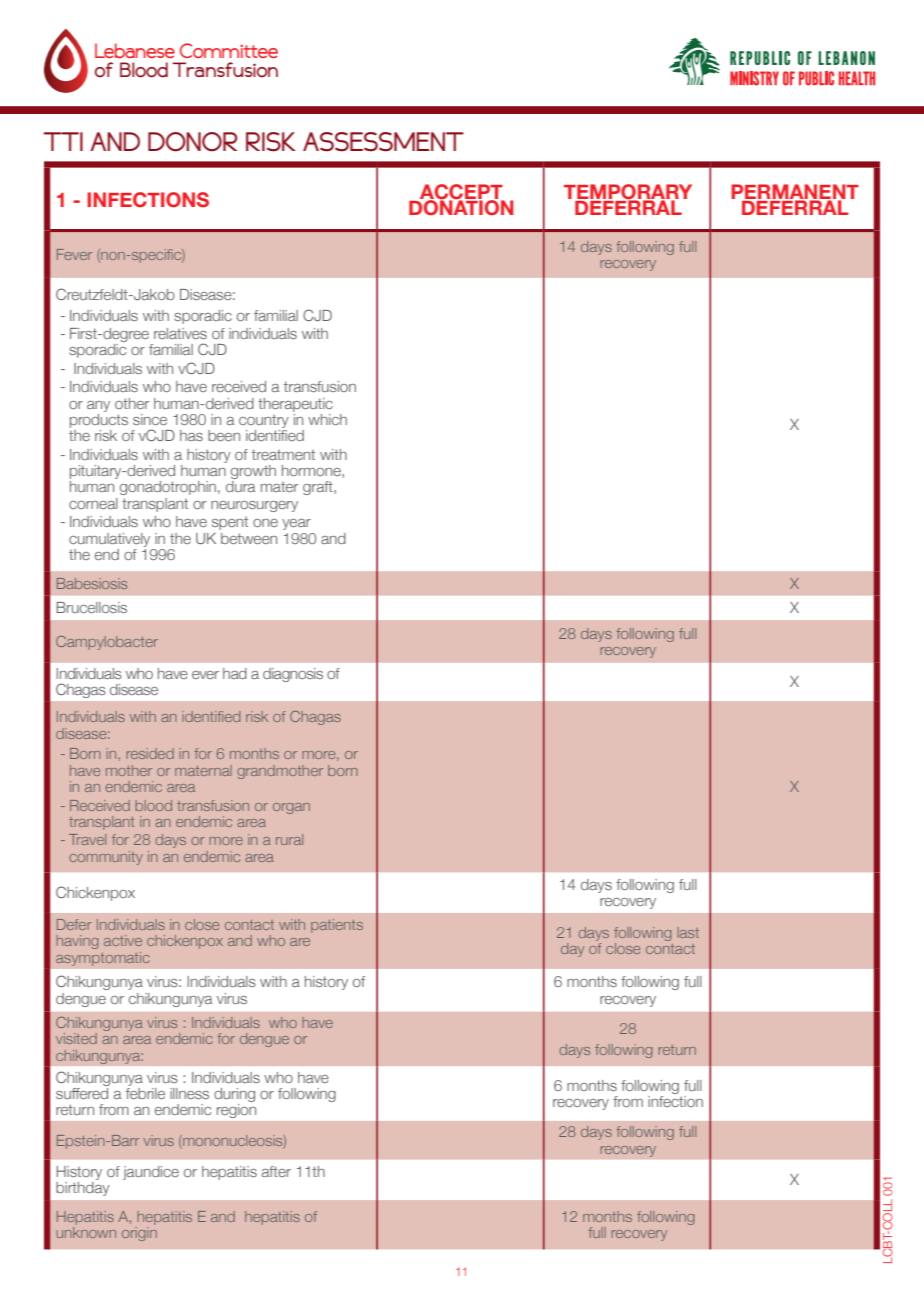  Describe the element at coordinates (688, 932) in the image. I see `last` at that location.
